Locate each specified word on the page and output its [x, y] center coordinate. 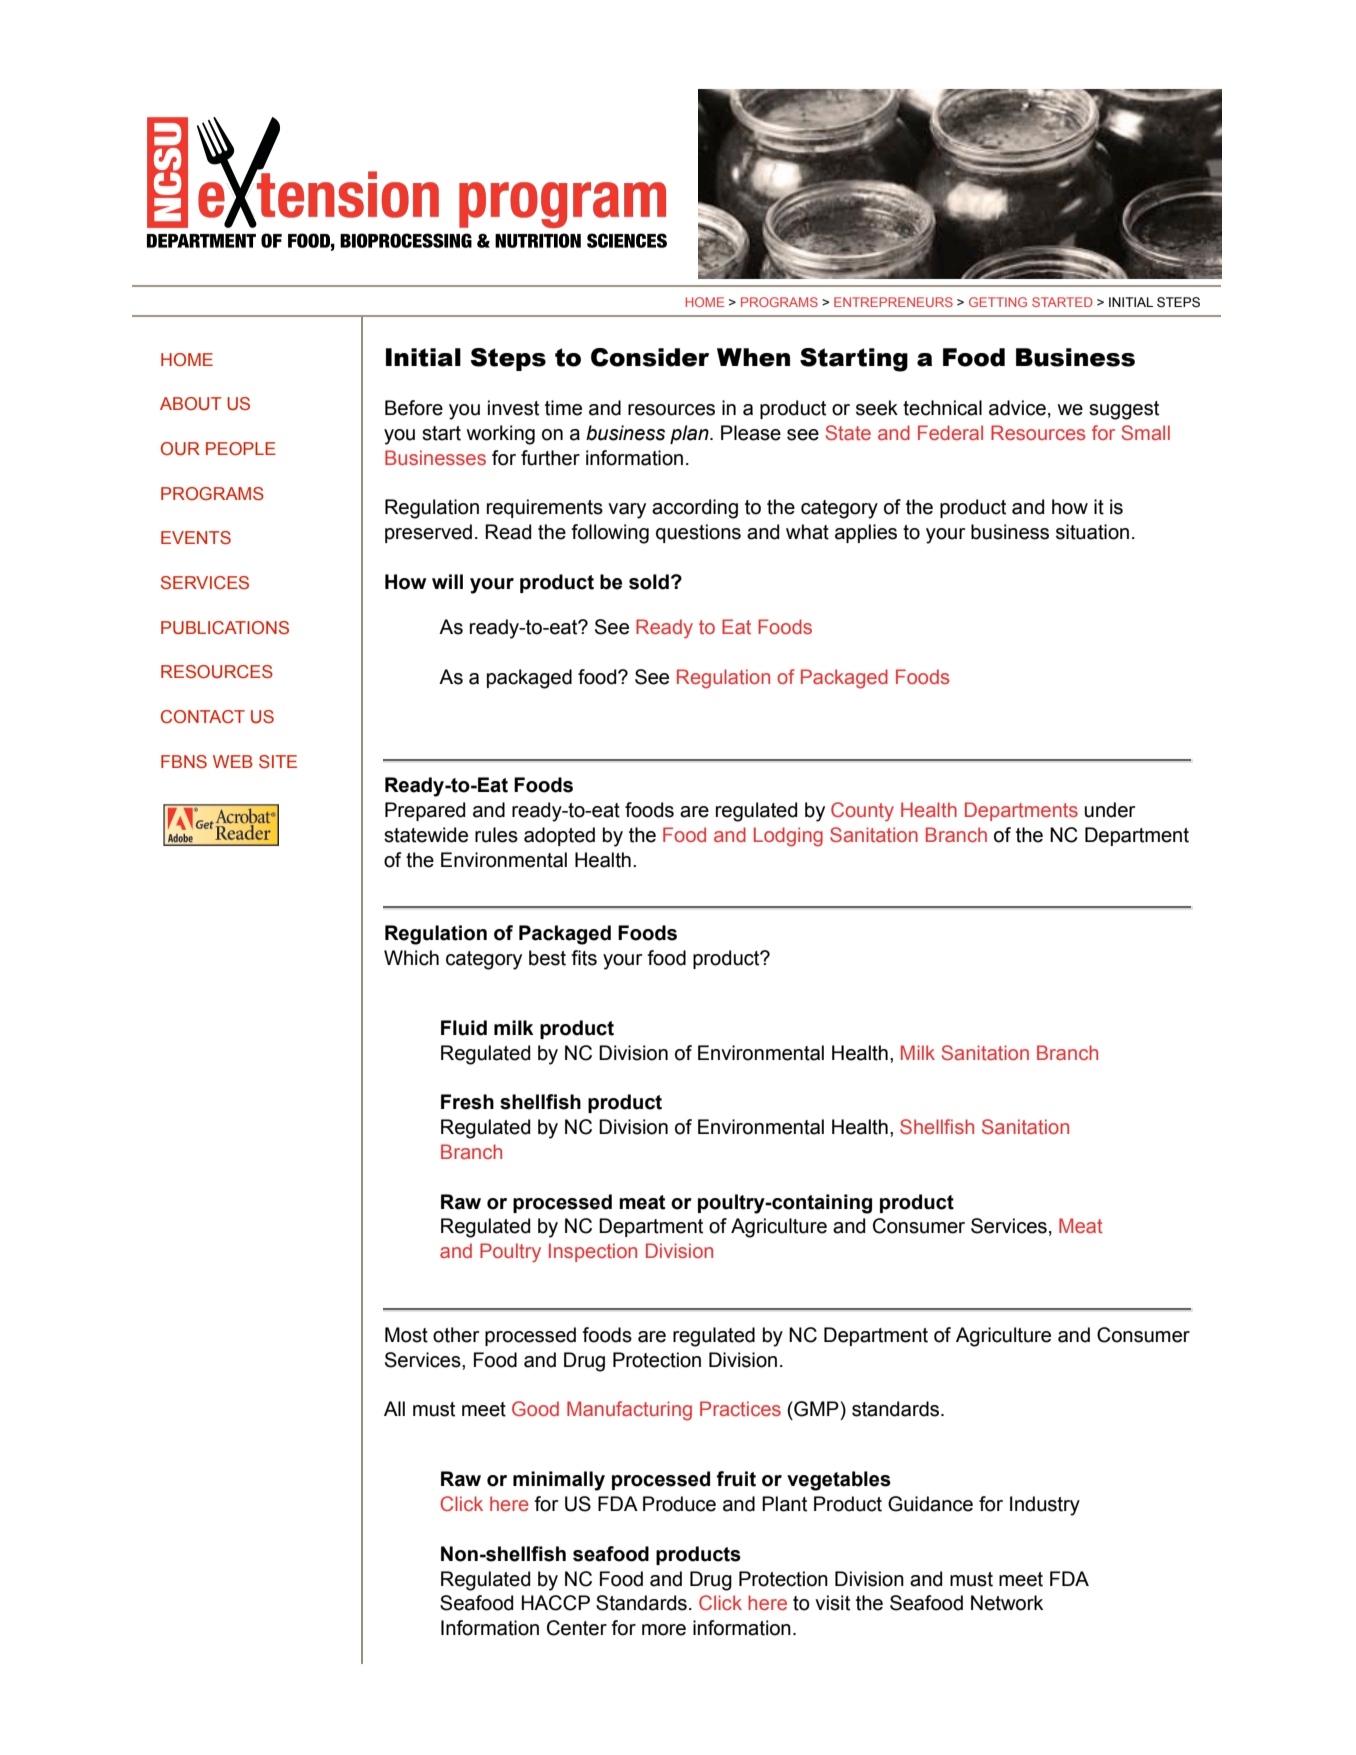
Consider [650, 357]
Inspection [593, 1252]
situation [1092, 532]
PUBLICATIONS [225, 628]
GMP [815, 1409]
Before [414, 408]
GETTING [998, 302]
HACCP [556, 1603]
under [1110, 810]
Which [411, 958]
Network [1007, 1603]
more [664, 1630]
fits [584, 958]
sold [649, 582]
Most [406, 1335]
